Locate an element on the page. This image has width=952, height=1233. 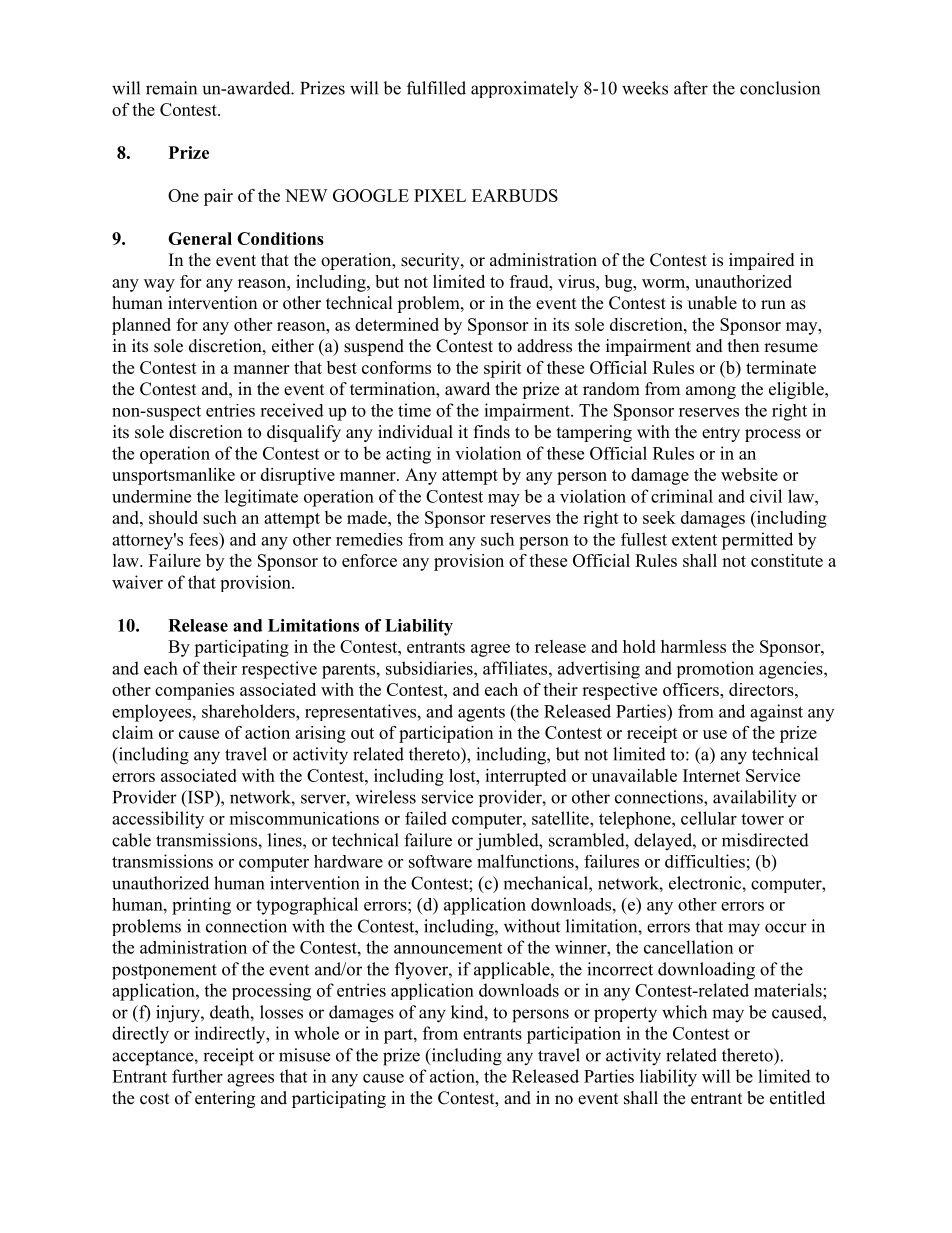
agents is located at coordinates (481, 714).
